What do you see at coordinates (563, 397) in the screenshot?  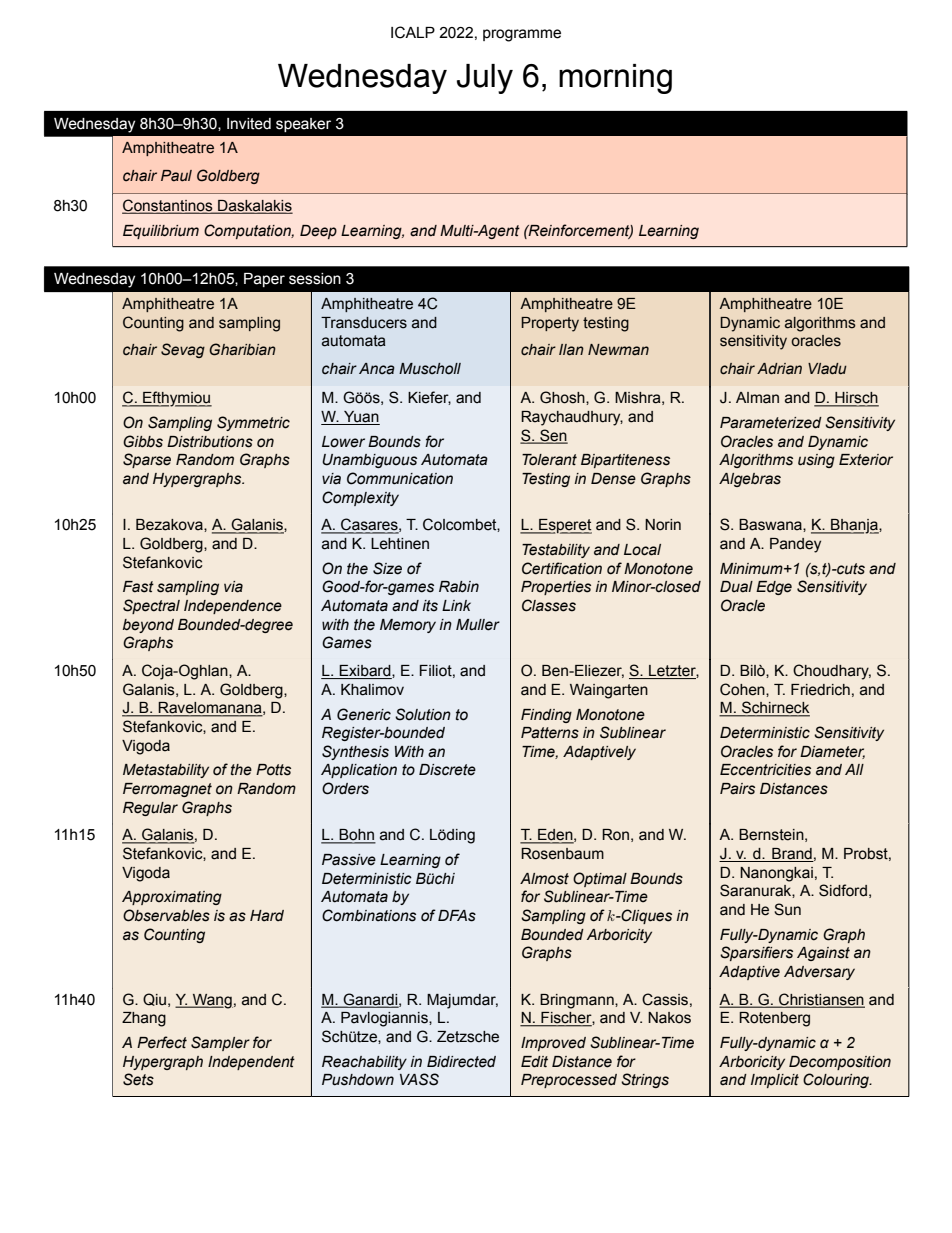 I see `Ghosh` at bounding box center [563, 397].
